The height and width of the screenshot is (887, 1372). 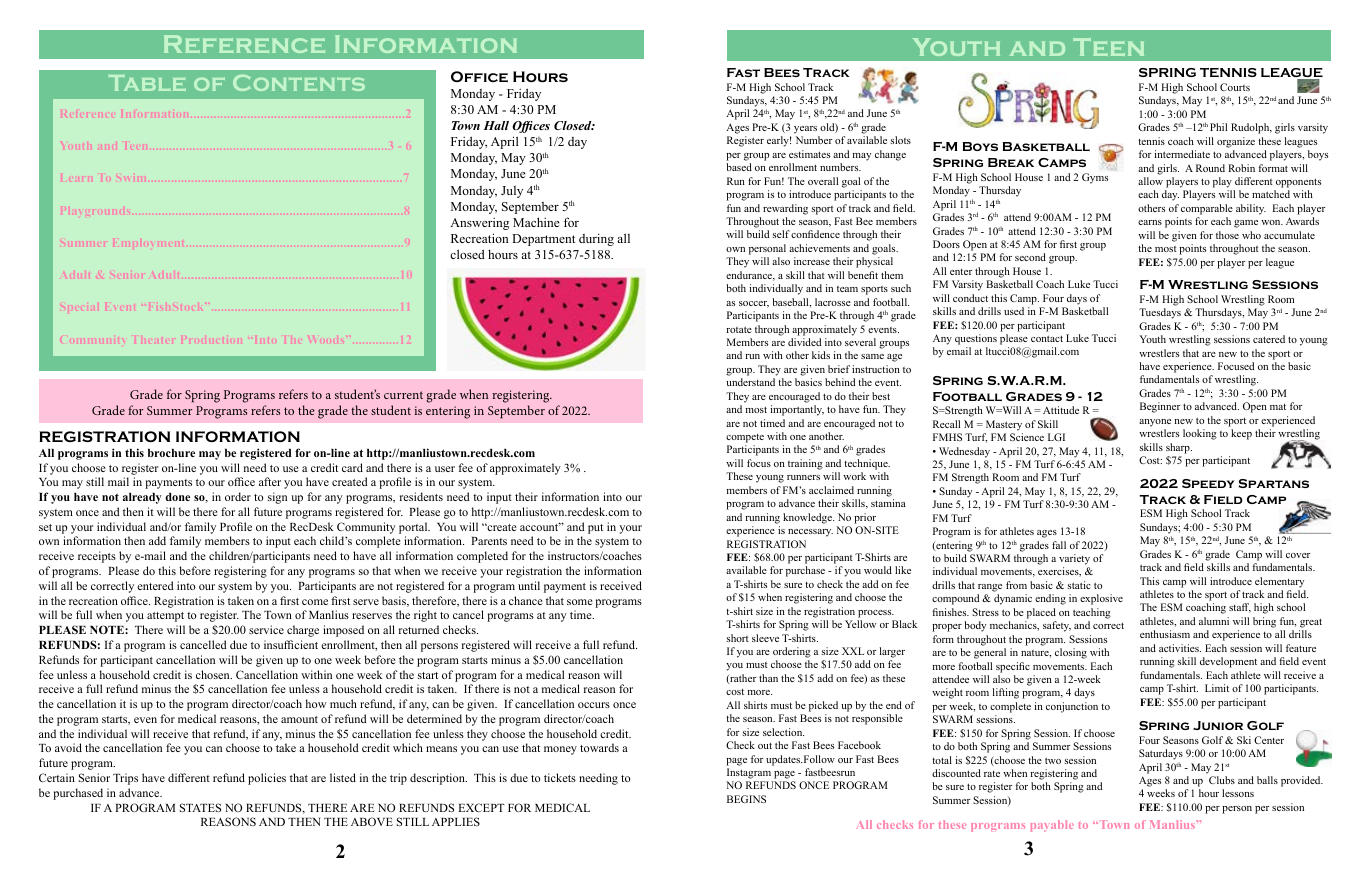 What do you see at coordinates (746, 799) in the screenshot?
I see `BEGINS` at bounding box center [746, 799].
